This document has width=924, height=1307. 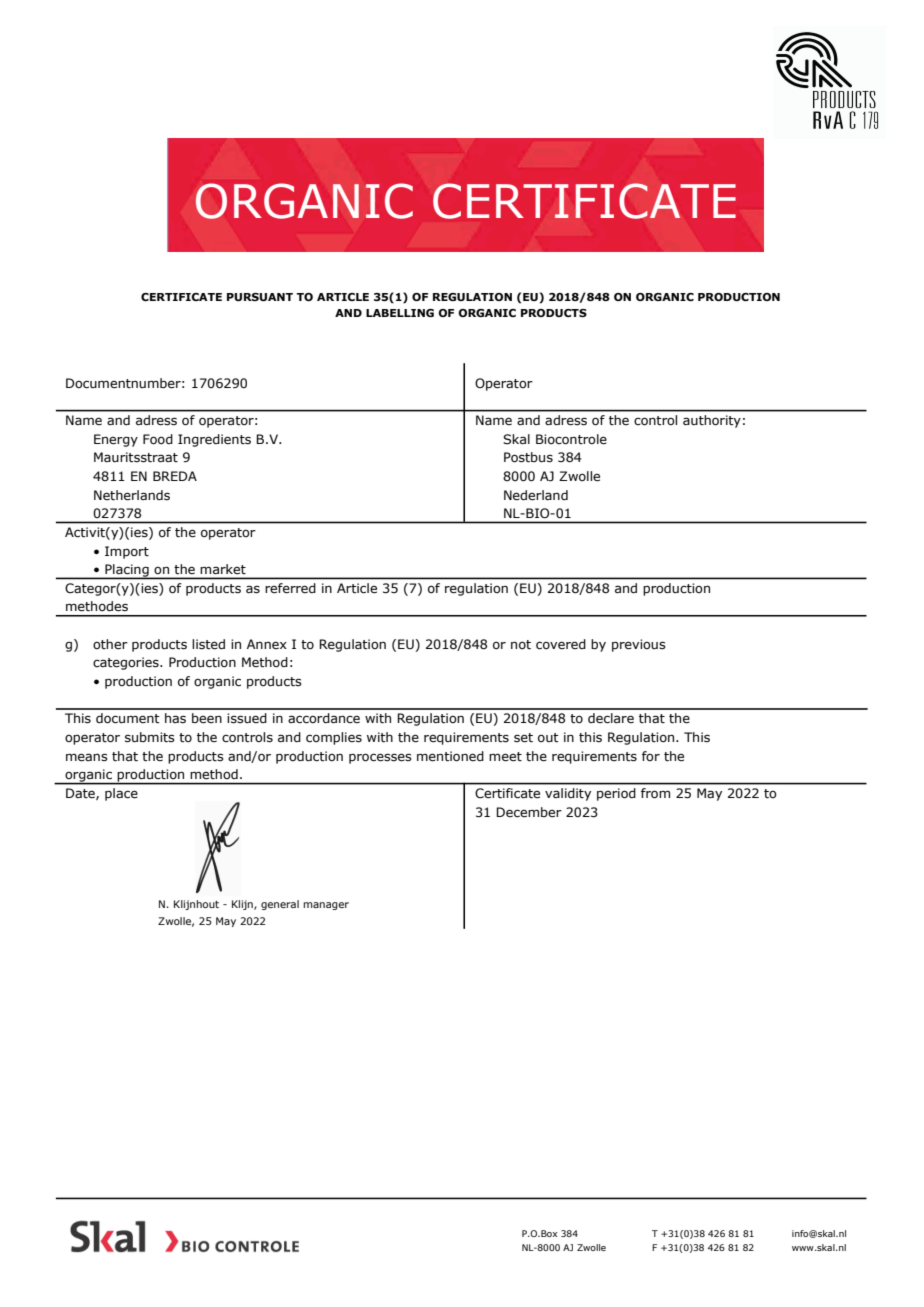 I want to click on covered, so click(x=561, y=644).
